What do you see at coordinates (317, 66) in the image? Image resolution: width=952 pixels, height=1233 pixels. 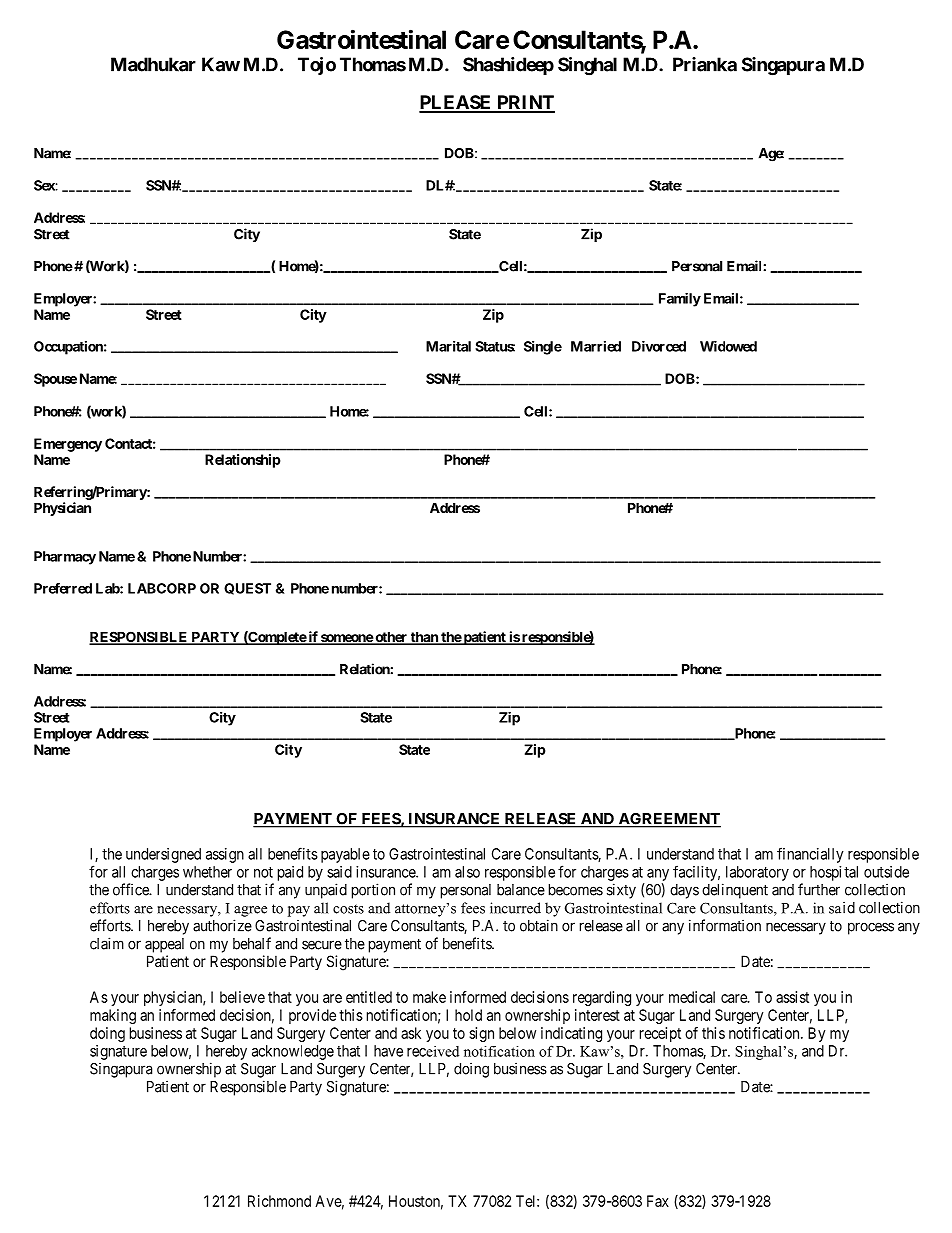 I see `Tojo` at bounding box center [317, 66].
